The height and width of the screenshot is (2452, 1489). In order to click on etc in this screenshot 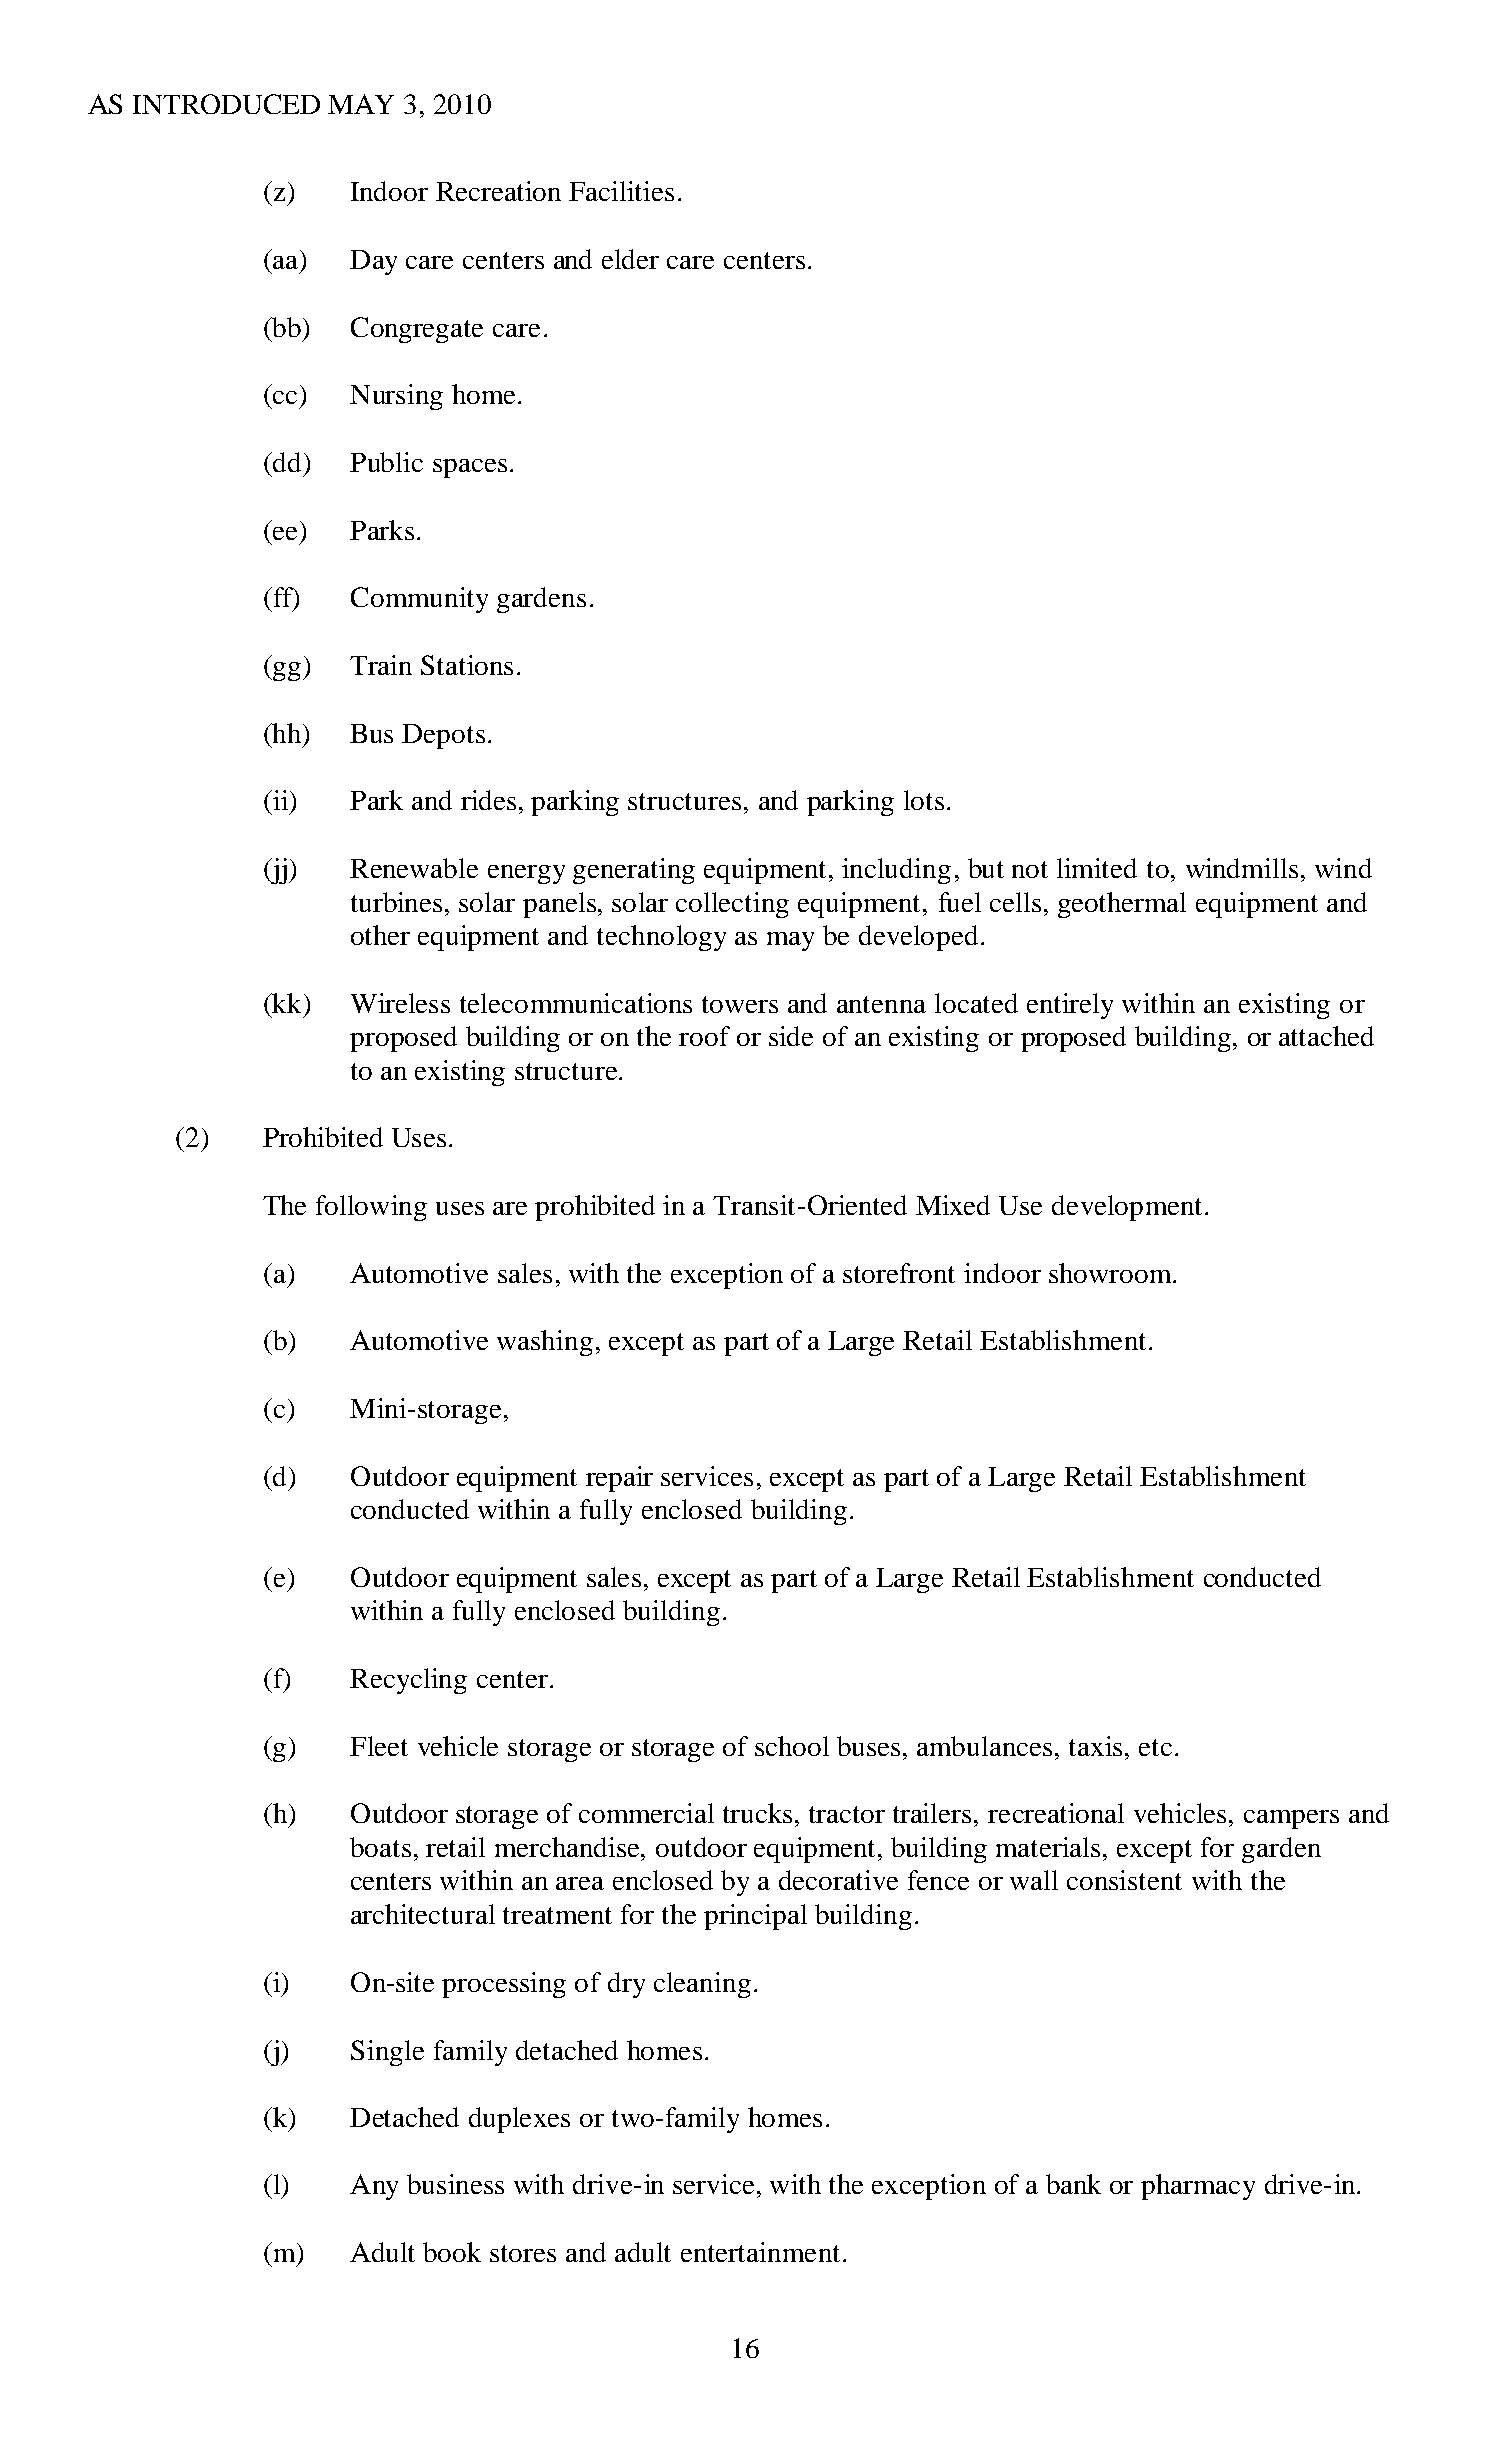, I will do `click(1155, 1747)`.
